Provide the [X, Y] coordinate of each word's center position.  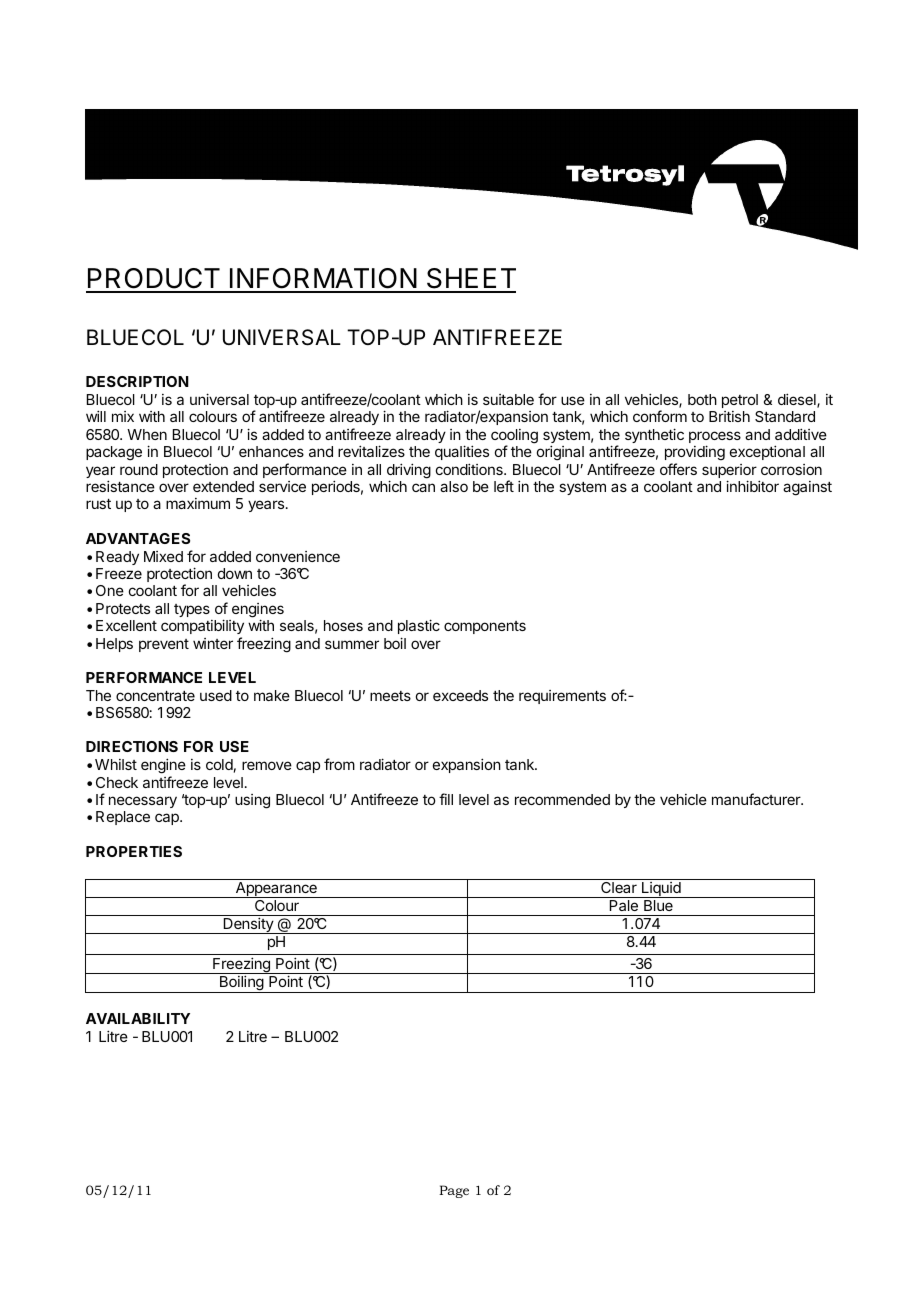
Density [248, 925]
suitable [508, 399]
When [147, 434]
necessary [143, 802]
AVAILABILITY [138, 1018]
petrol [740, 401]
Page [454, 1191]
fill [446, 799]
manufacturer [757, 799]
